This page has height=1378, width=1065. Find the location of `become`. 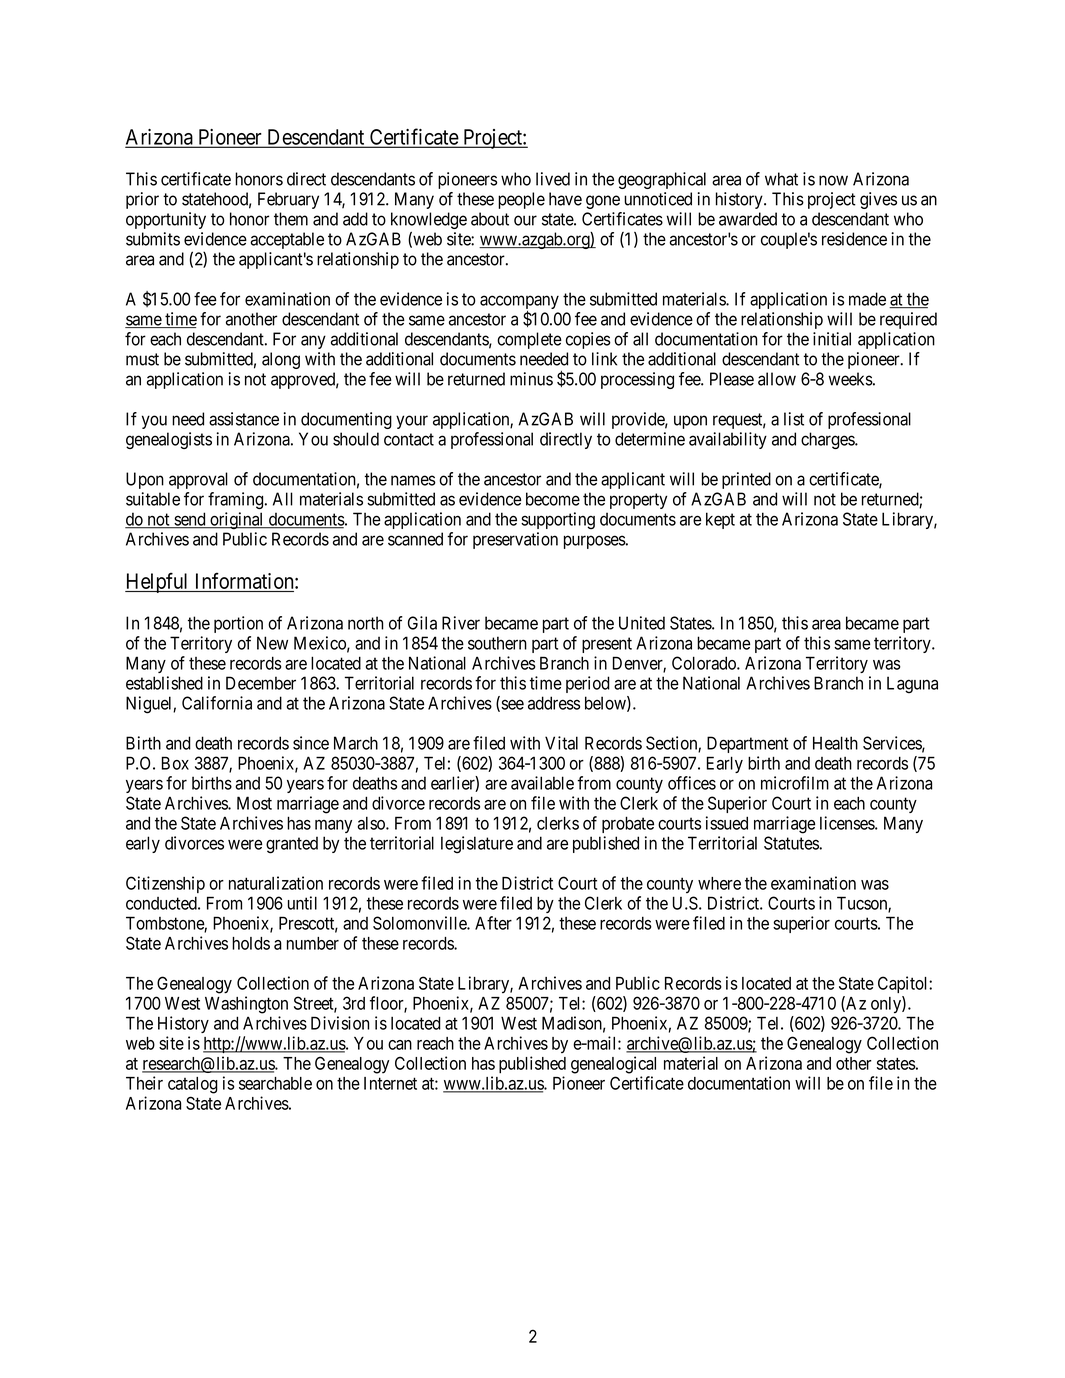

become is located at coordinates (553, 499).
